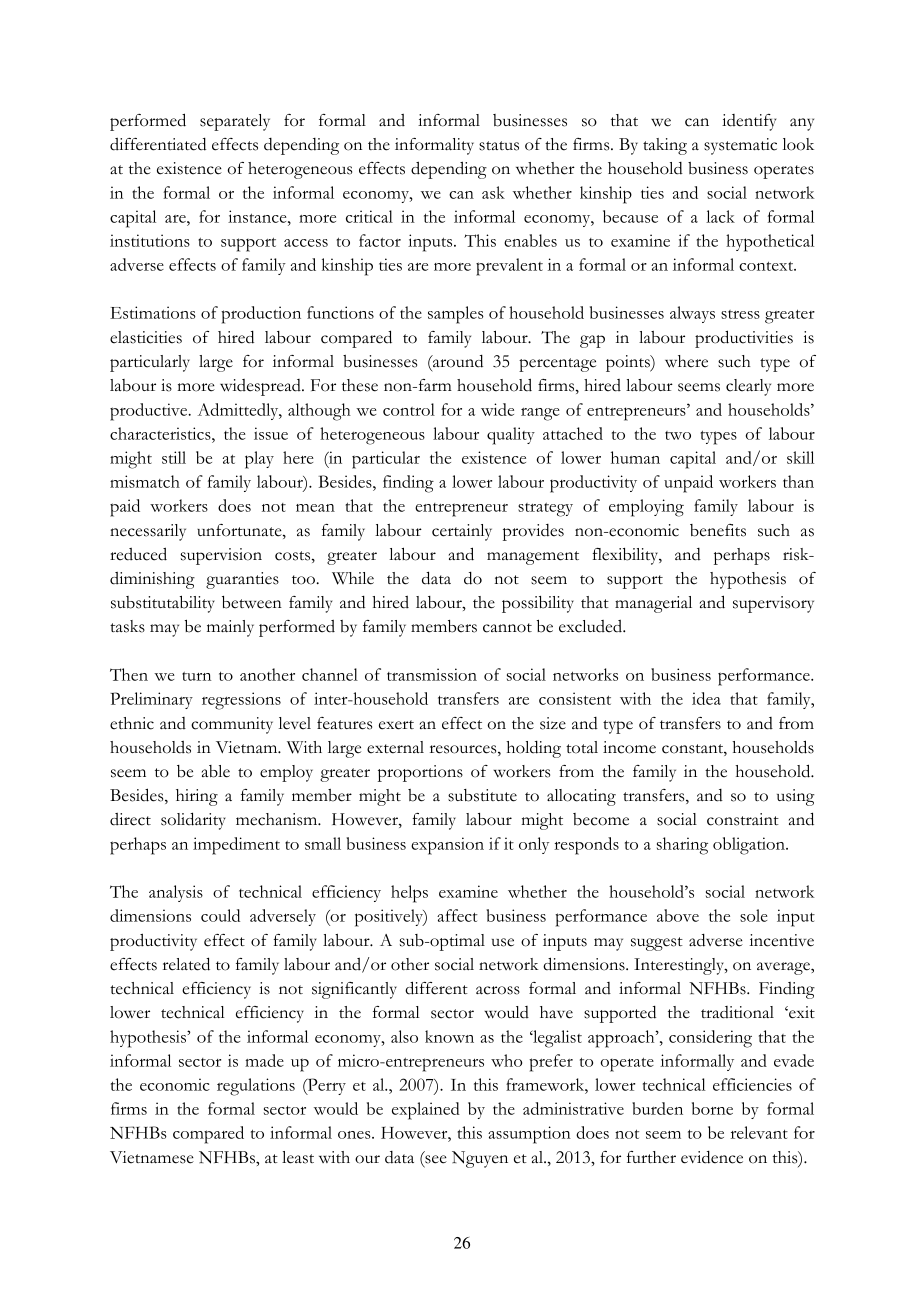 Image resolution: width=924 pixels, height=1308 pixels. Describe the element at coordinates (507, 628) in the image. I see `cannot` at that location.
